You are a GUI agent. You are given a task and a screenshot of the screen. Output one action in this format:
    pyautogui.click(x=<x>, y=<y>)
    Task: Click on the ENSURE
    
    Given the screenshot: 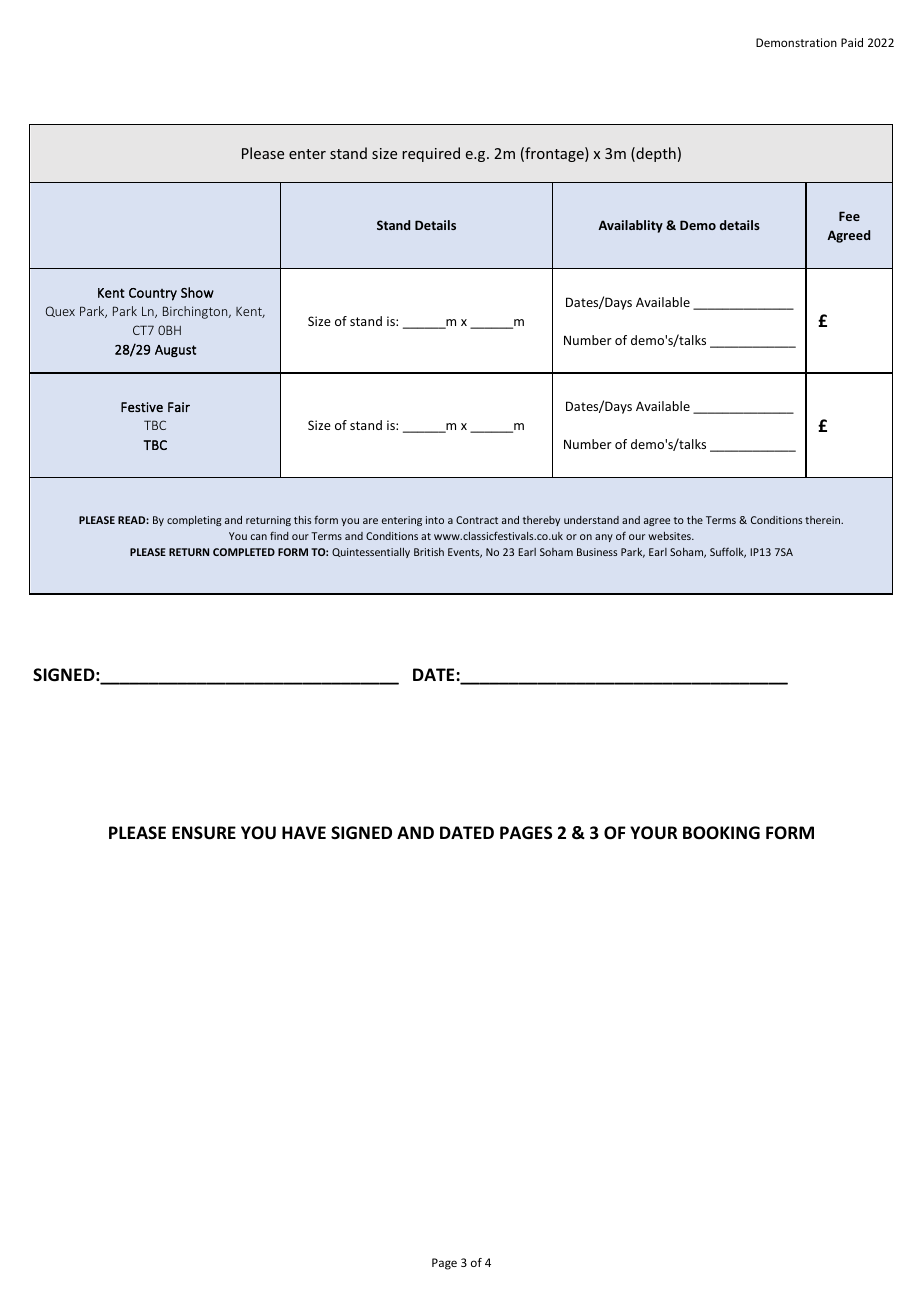 What is the action you would take?
    pyautogui.click(x=204, y=833)
